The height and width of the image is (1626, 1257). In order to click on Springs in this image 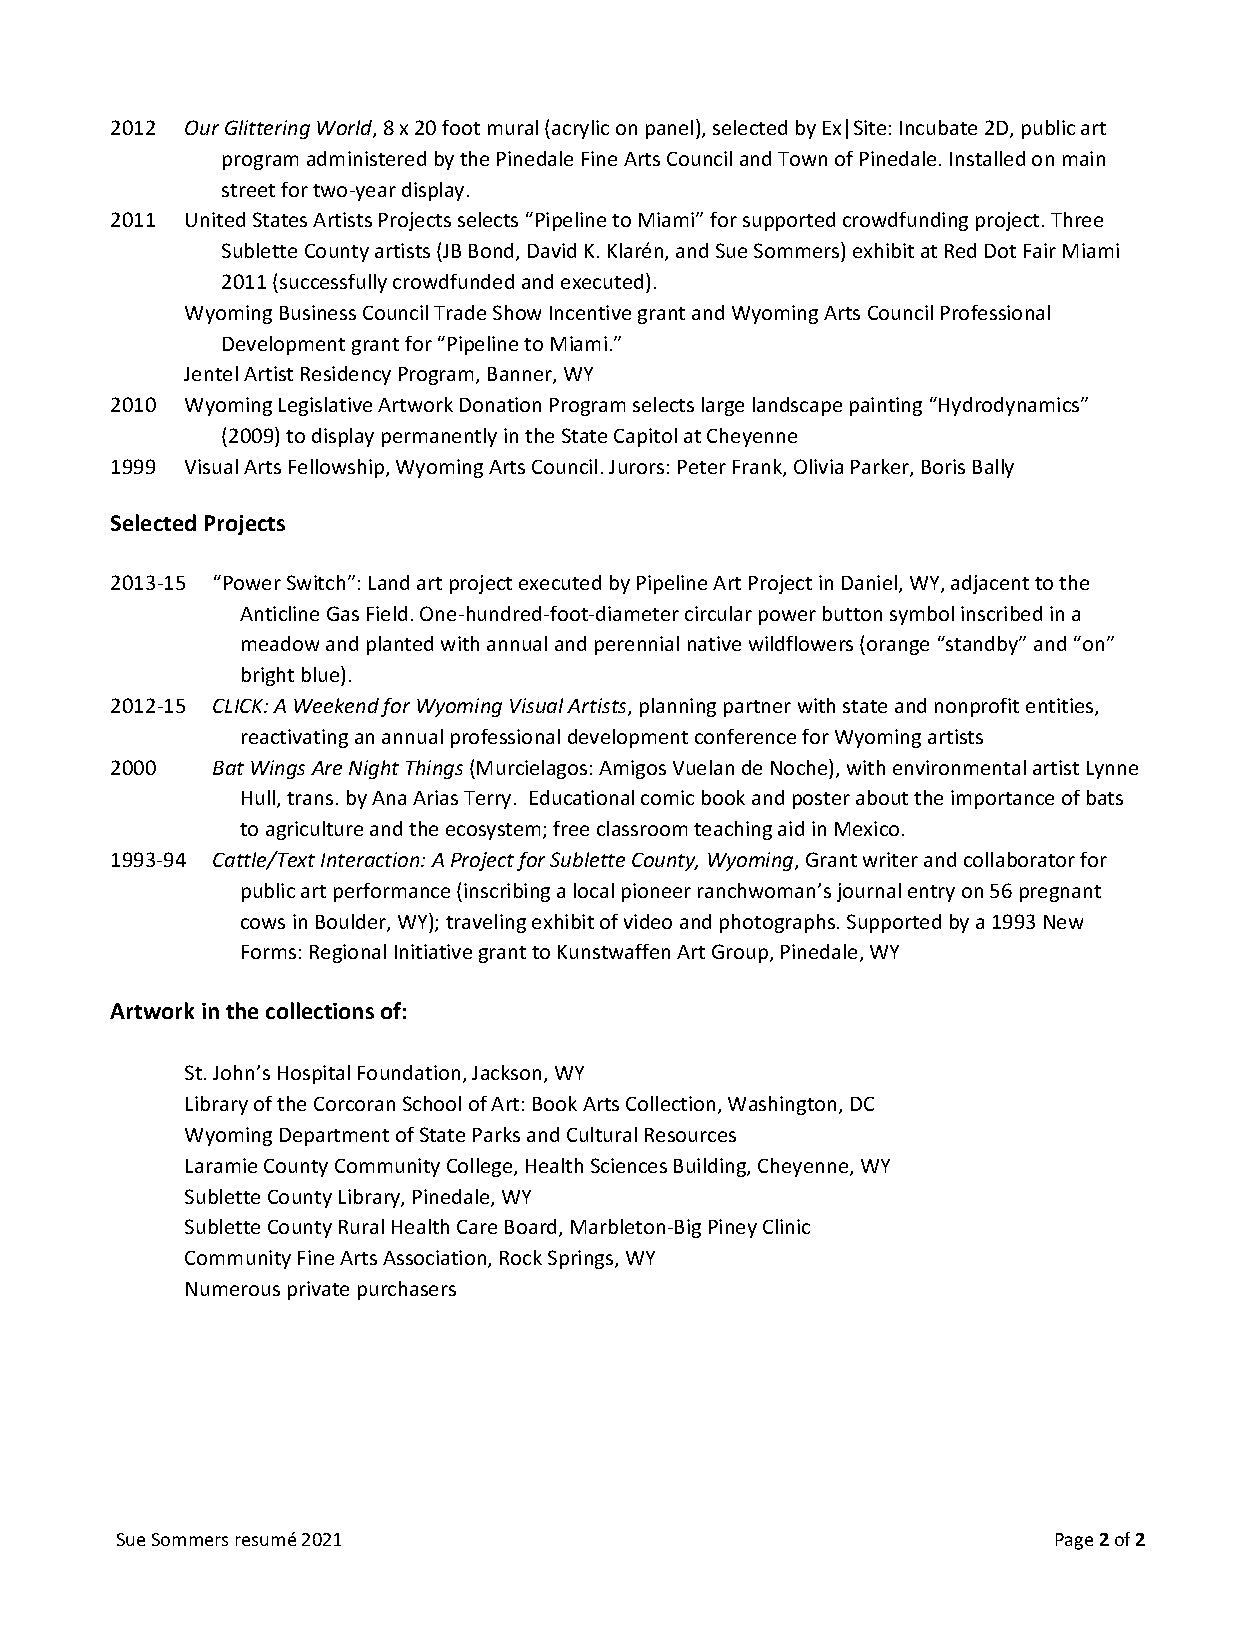, I will do `click(582, 1259)`.
